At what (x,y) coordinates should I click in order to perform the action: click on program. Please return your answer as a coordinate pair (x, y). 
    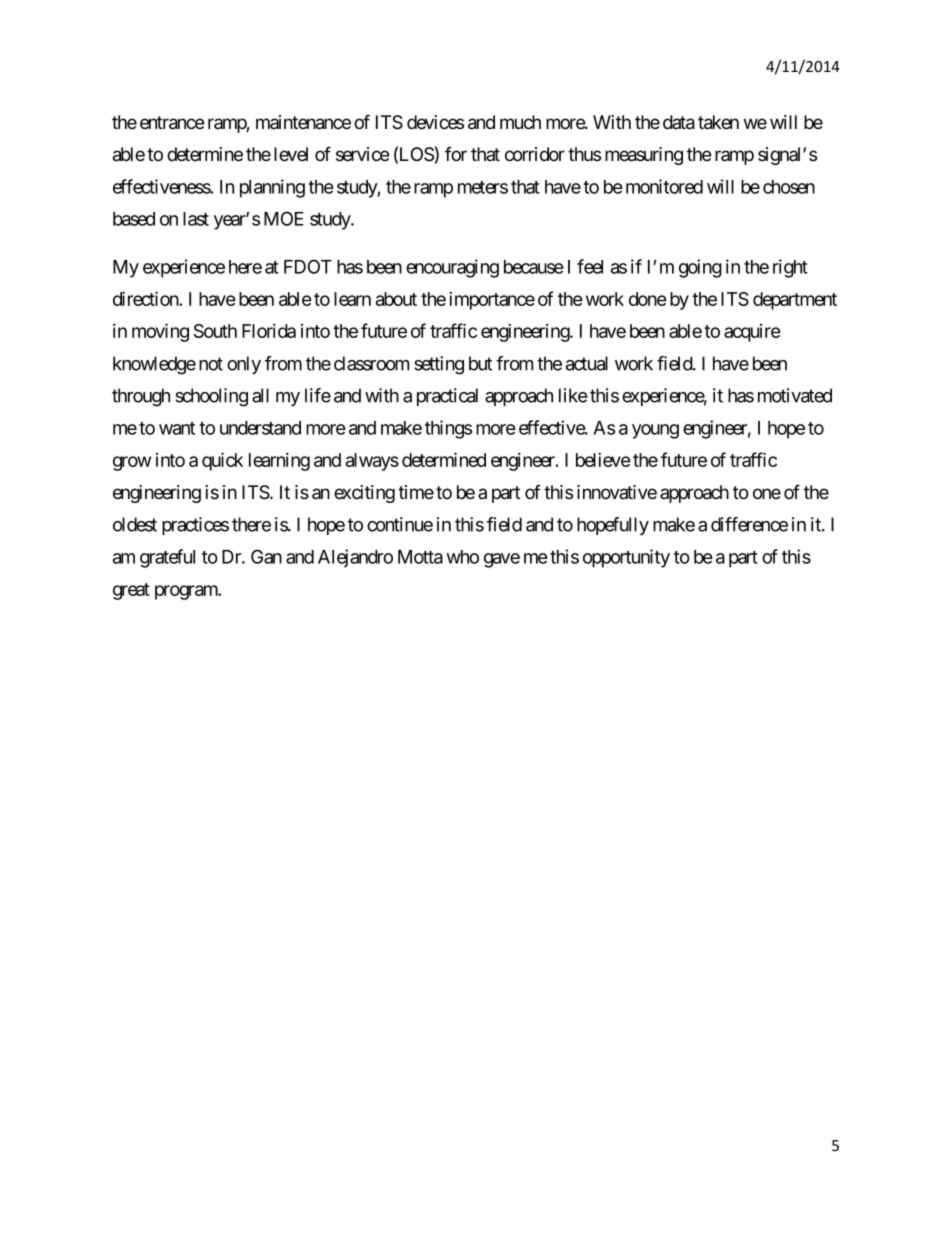
    Looking at the image, I should click on (187, 592).
